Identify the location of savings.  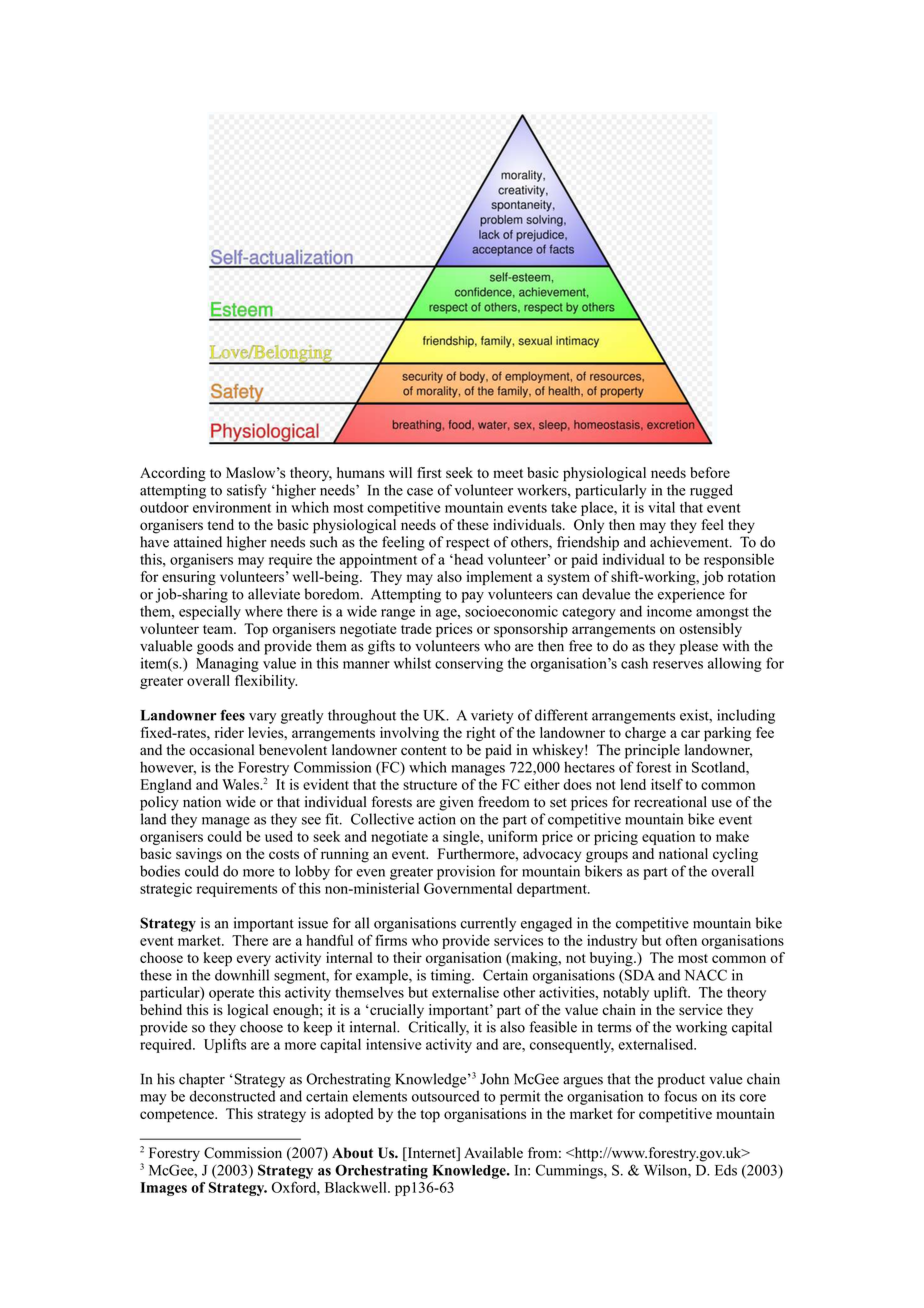
(199, 855).
